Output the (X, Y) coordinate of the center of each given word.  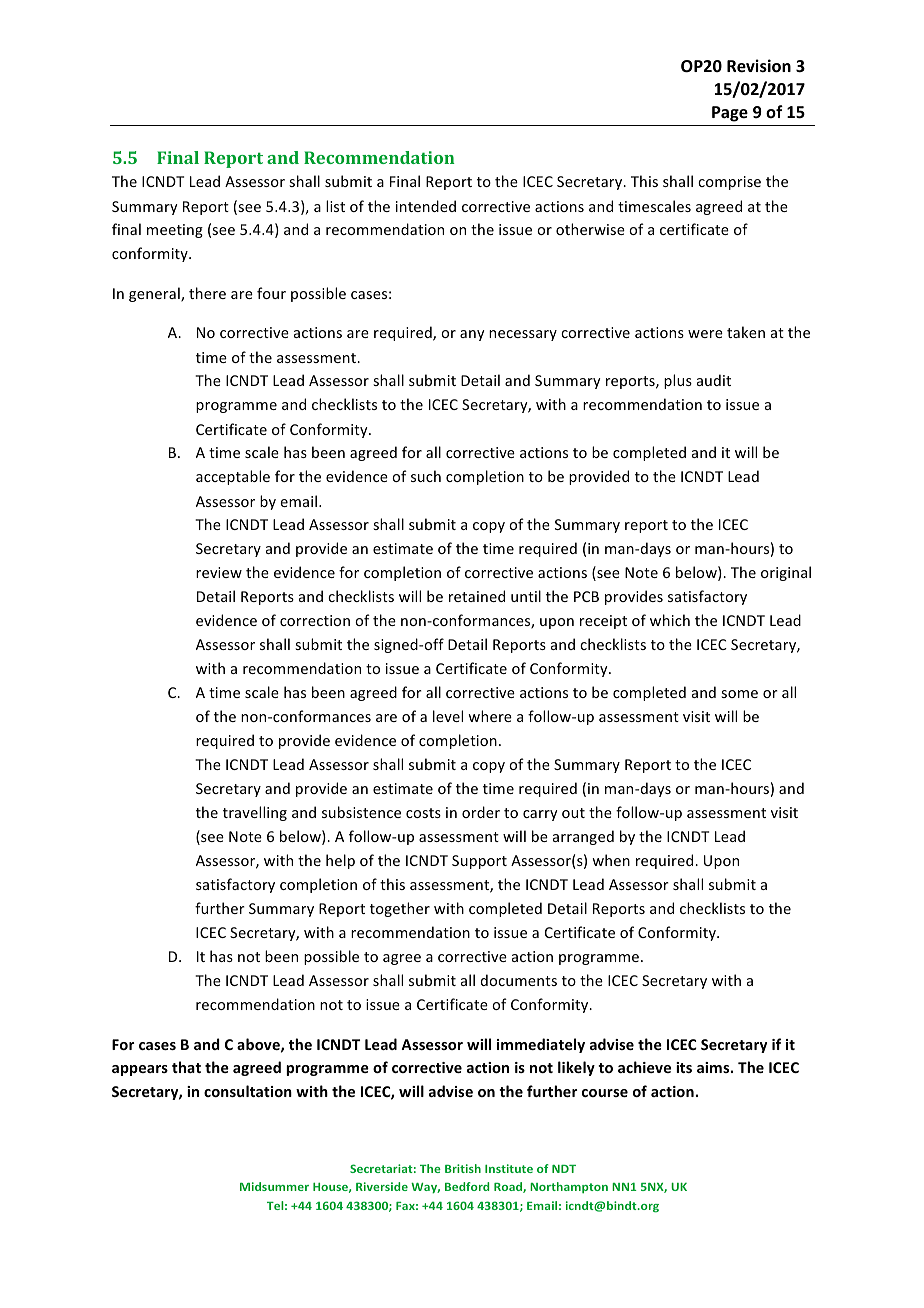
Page (730, 114)
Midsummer (274, 1186)
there (207, 293)
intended (426, 206)
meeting (175, 231)
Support (479, 862)
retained (477, 596)
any (472, 335)
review (219, 572)
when (611, 860)
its (684, 1067)
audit (714, 380)
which (670, 620)
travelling (255, 813)
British (463, 1168)
